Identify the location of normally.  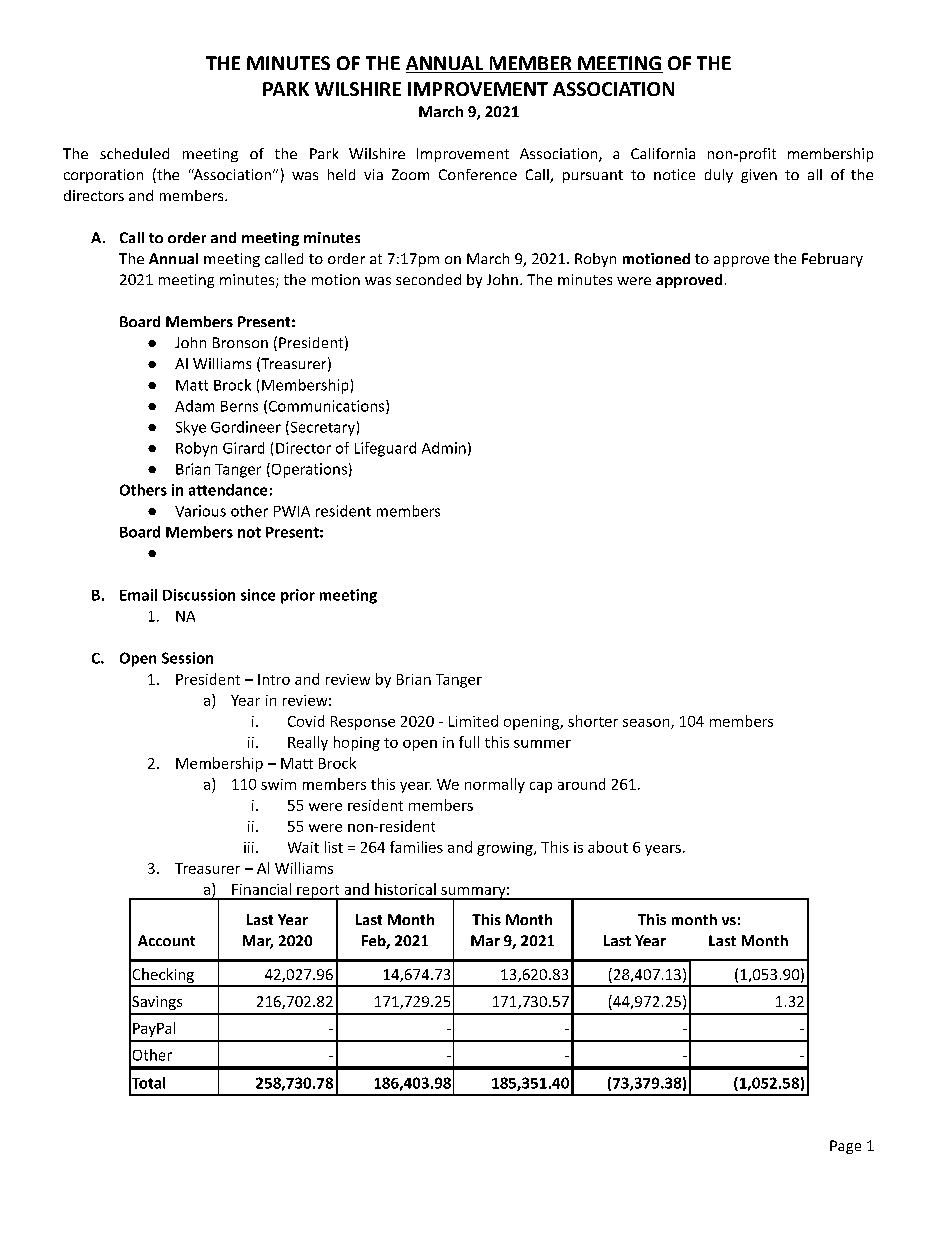
(495, 785).
